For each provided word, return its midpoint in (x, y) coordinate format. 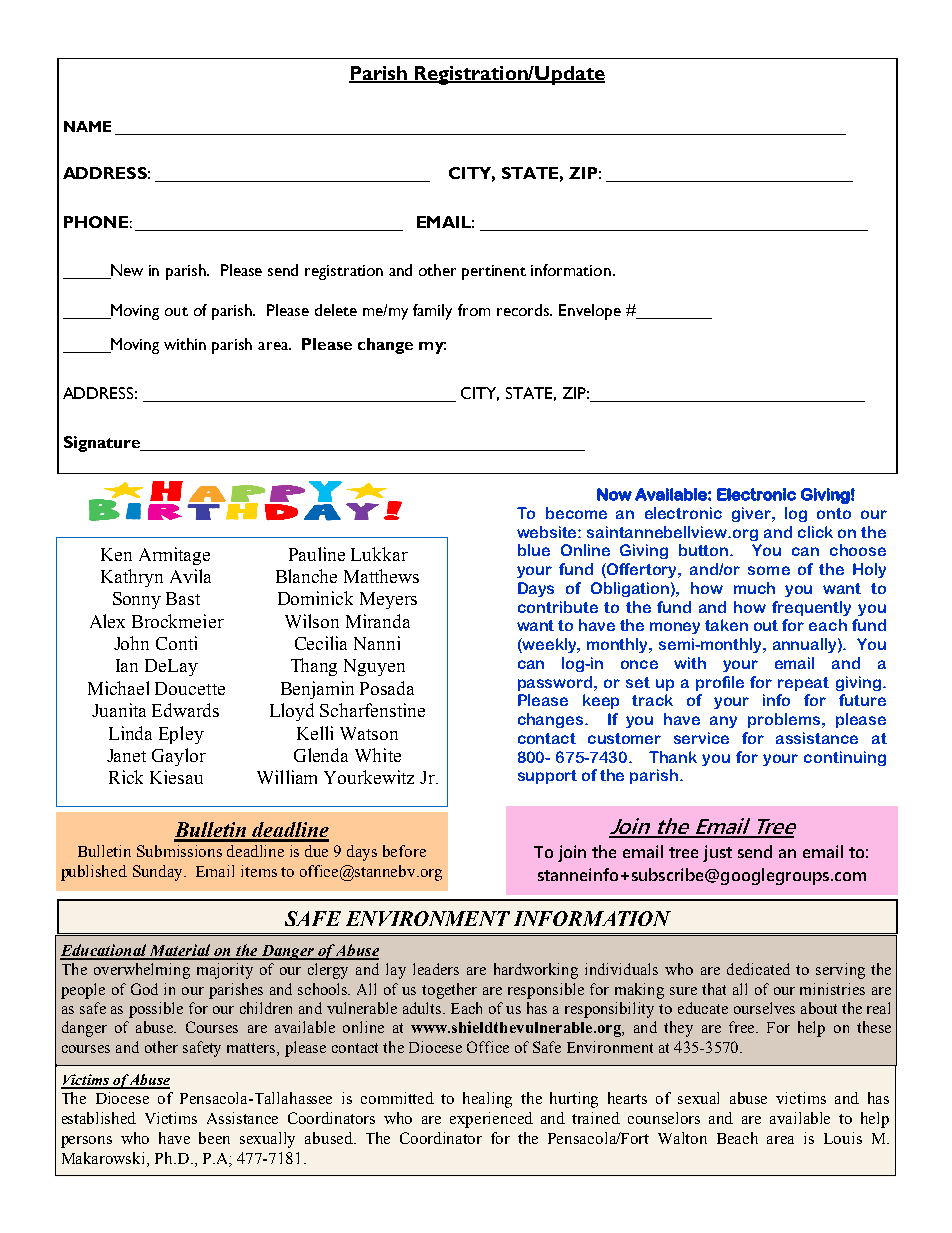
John (131, 643)
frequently (811, 608)
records (524, 310)
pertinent (494, 272)
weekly (550, 645)
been (214, 1138)
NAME (87, 126)
